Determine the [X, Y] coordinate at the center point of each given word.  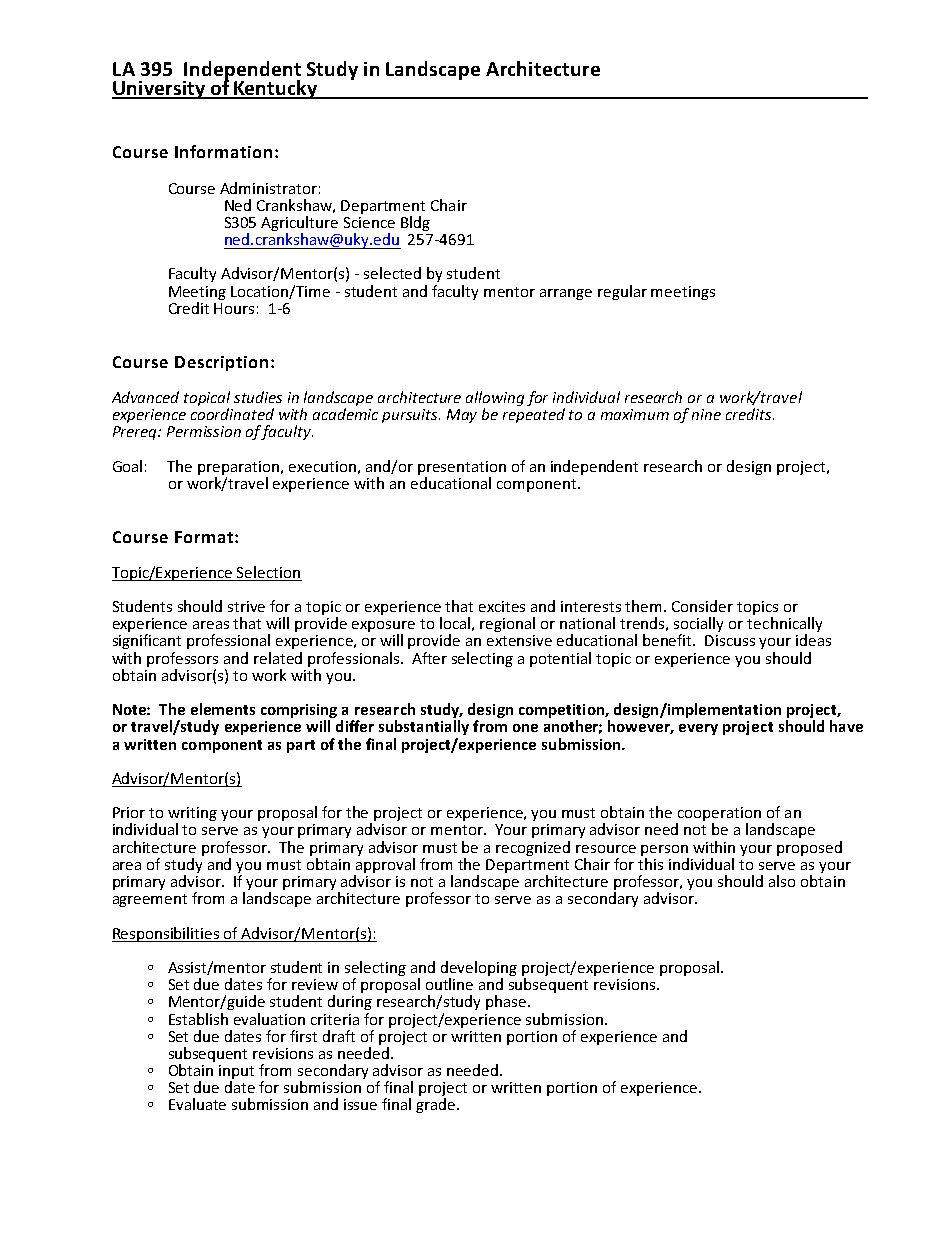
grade [437, 1105]
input [236, 1073]
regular [622, 292]
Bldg [415, 223]
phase [507, 1002]
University [159, 90]
